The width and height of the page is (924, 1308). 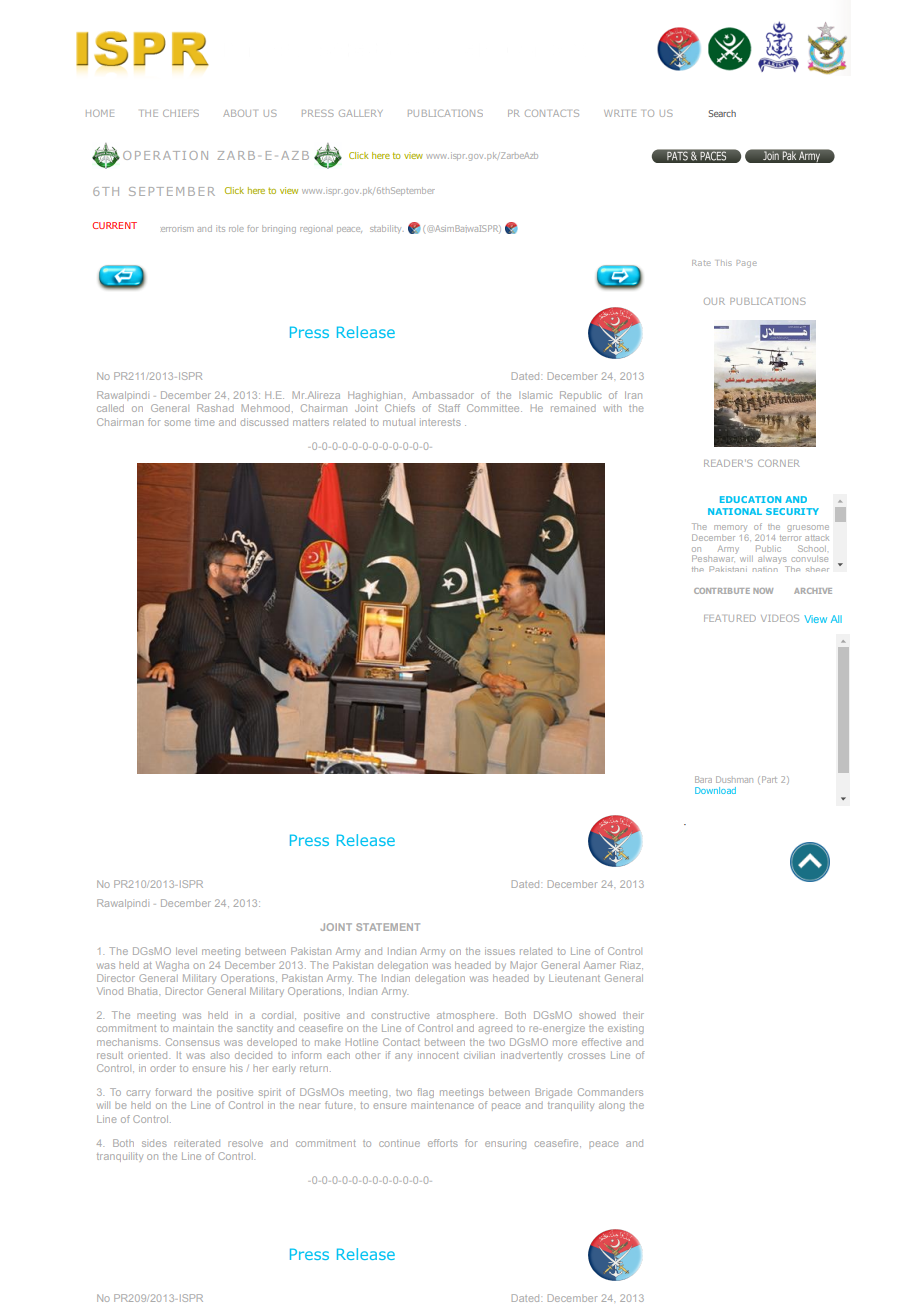 I want to click on along, so click(x=612, y=1106).
